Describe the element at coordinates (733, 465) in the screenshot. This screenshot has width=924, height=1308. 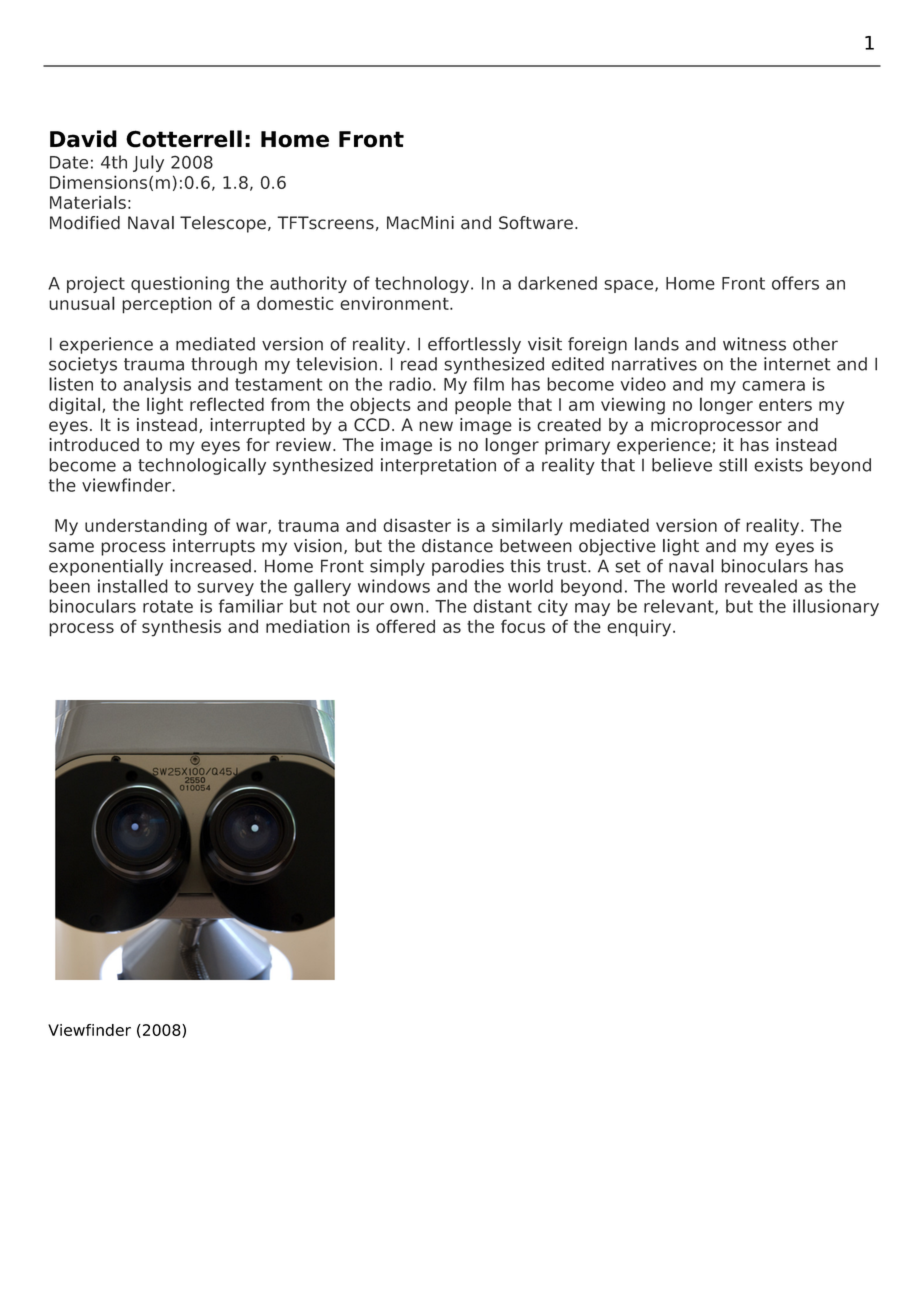
I see `still` at that location.
